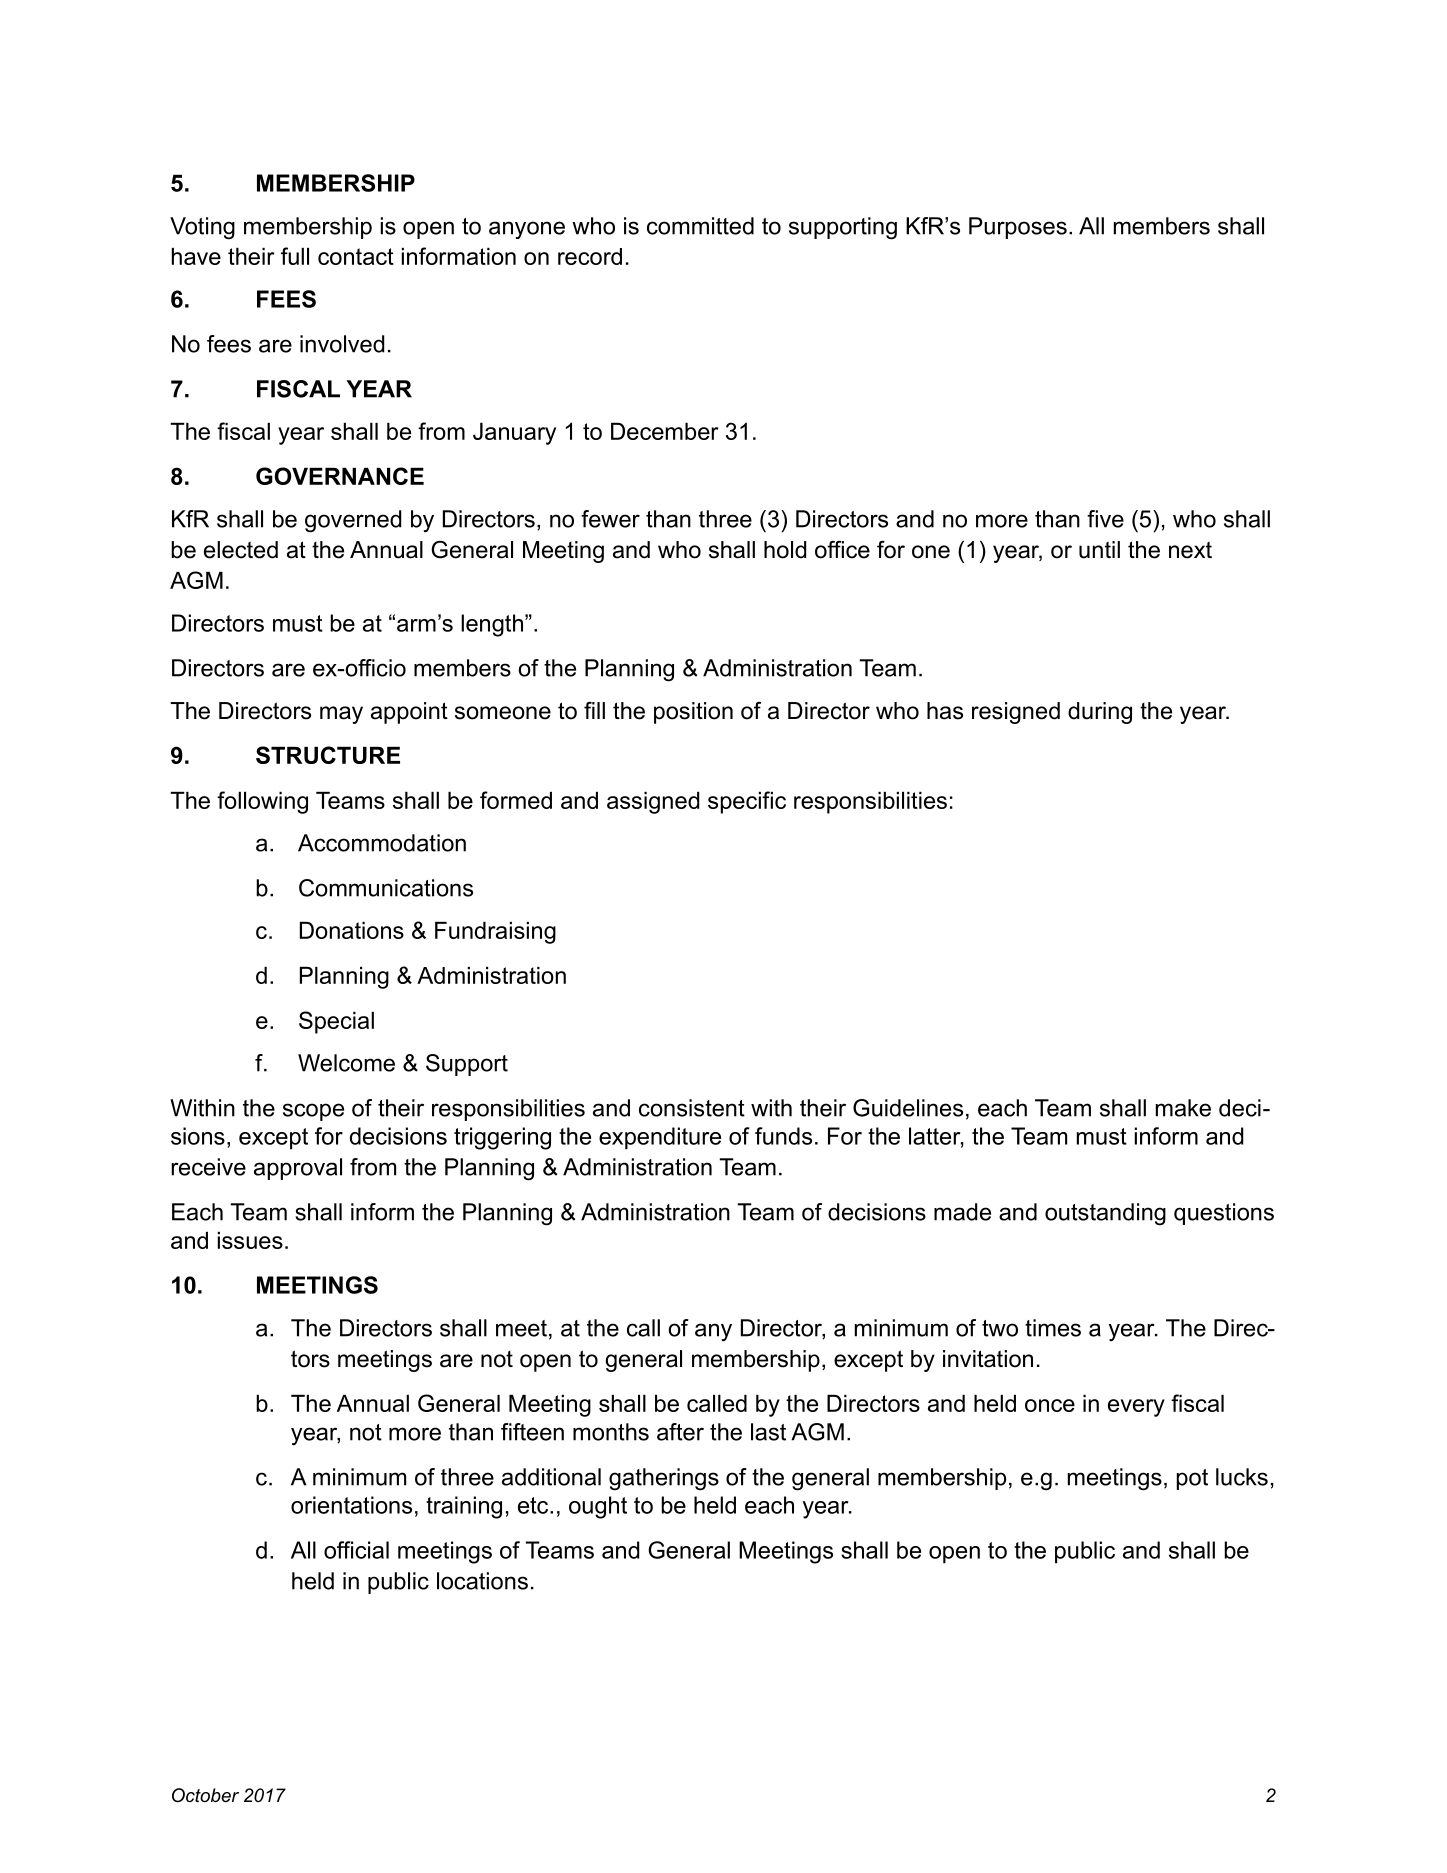 This screenshot has width=1447, height=1873. I want to click on full, so click(295, 256).
